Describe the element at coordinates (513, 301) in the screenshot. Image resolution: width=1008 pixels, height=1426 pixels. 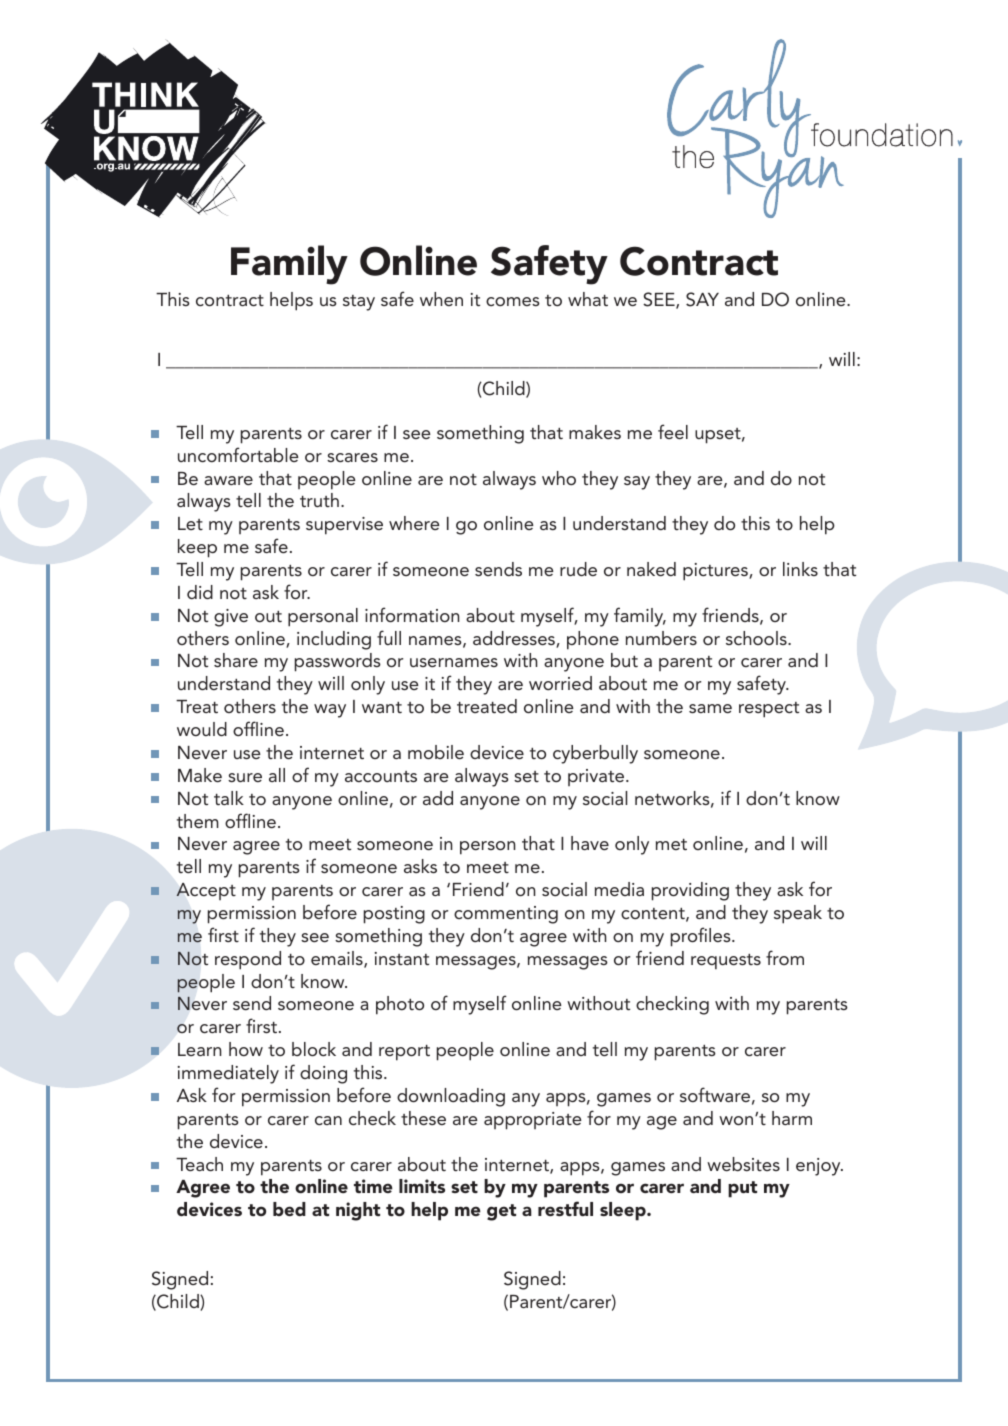
I see `comes` at that location.
